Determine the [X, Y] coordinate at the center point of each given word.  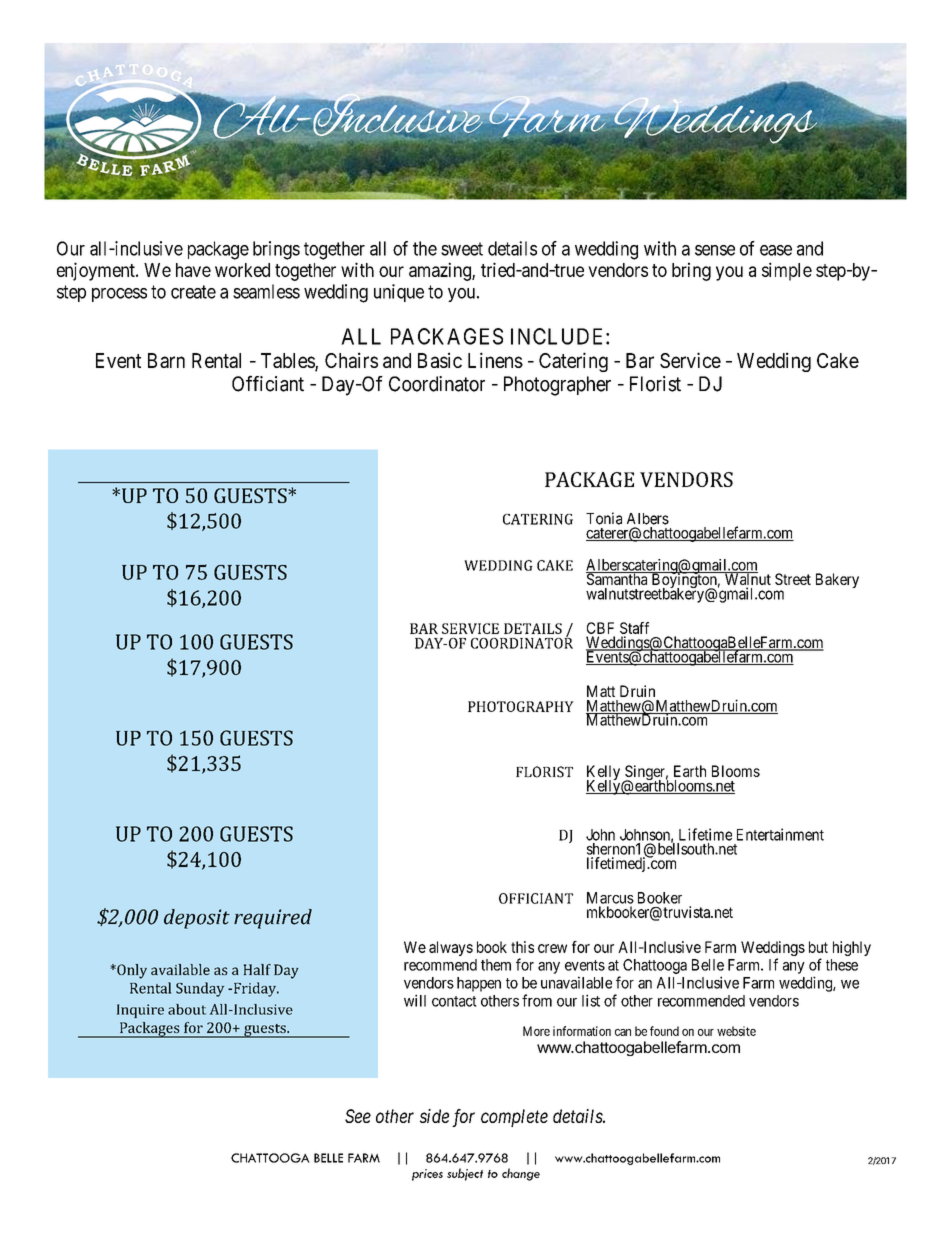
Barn [166, 360]
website [736, 1031]
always [451, 948]
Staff [634, 628]
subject [465, 1174]
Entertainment [780, 834]
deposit [197, 919]
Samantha [618, 578]
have [193, 270]
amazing [441, 271]
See [358, 1116]
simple [787, 271]
